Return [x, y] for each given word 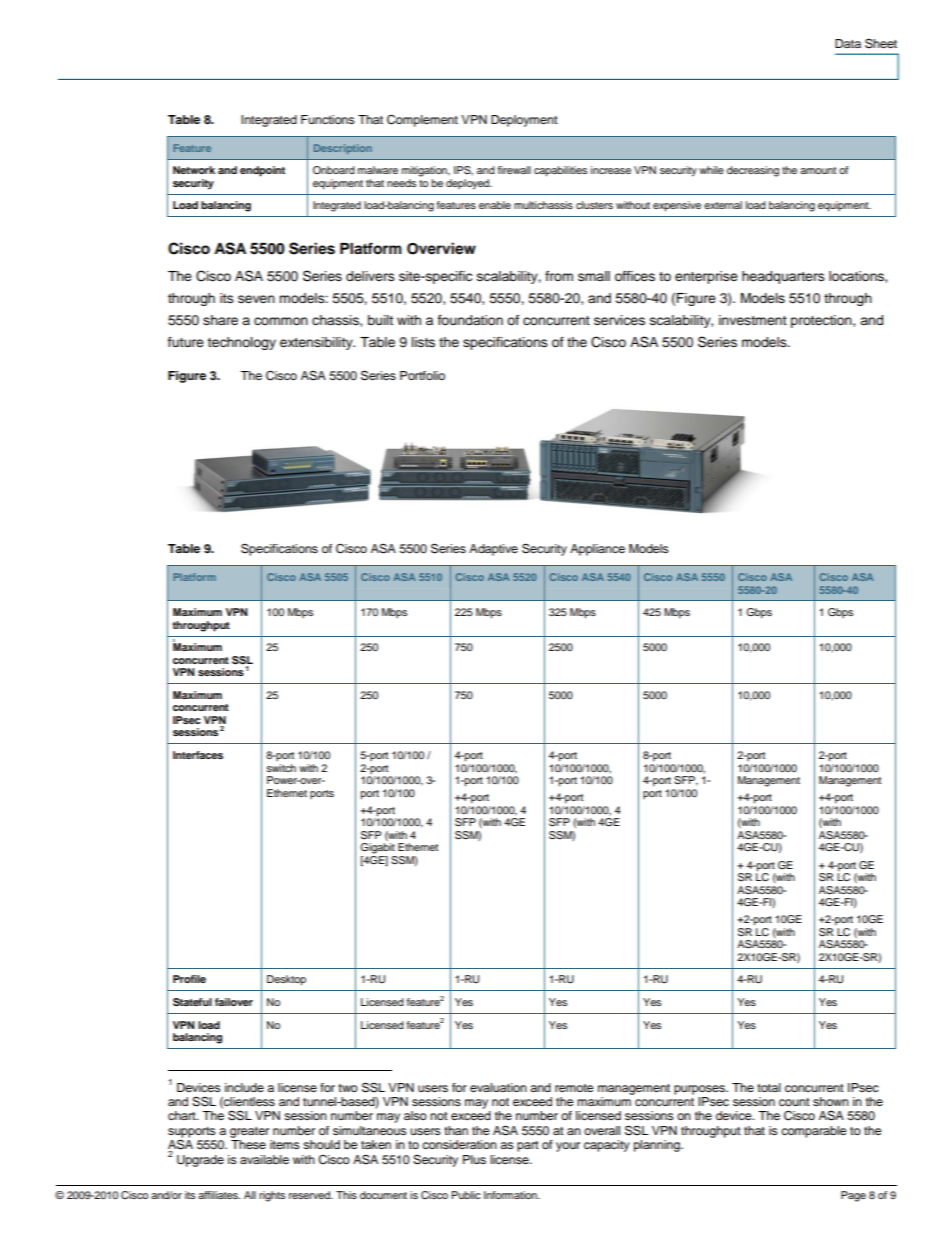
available [264, 1159]
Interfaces [198, 755]
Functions [328, 119]
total [769, 1087]
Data [848, 43]
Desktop [286, 980]
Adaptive [493, 550]
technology [241, 343]
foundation [470, 320]
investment [753, 320]
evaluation [498, 1087]
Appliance [597, 550]
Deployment [524, 121]
